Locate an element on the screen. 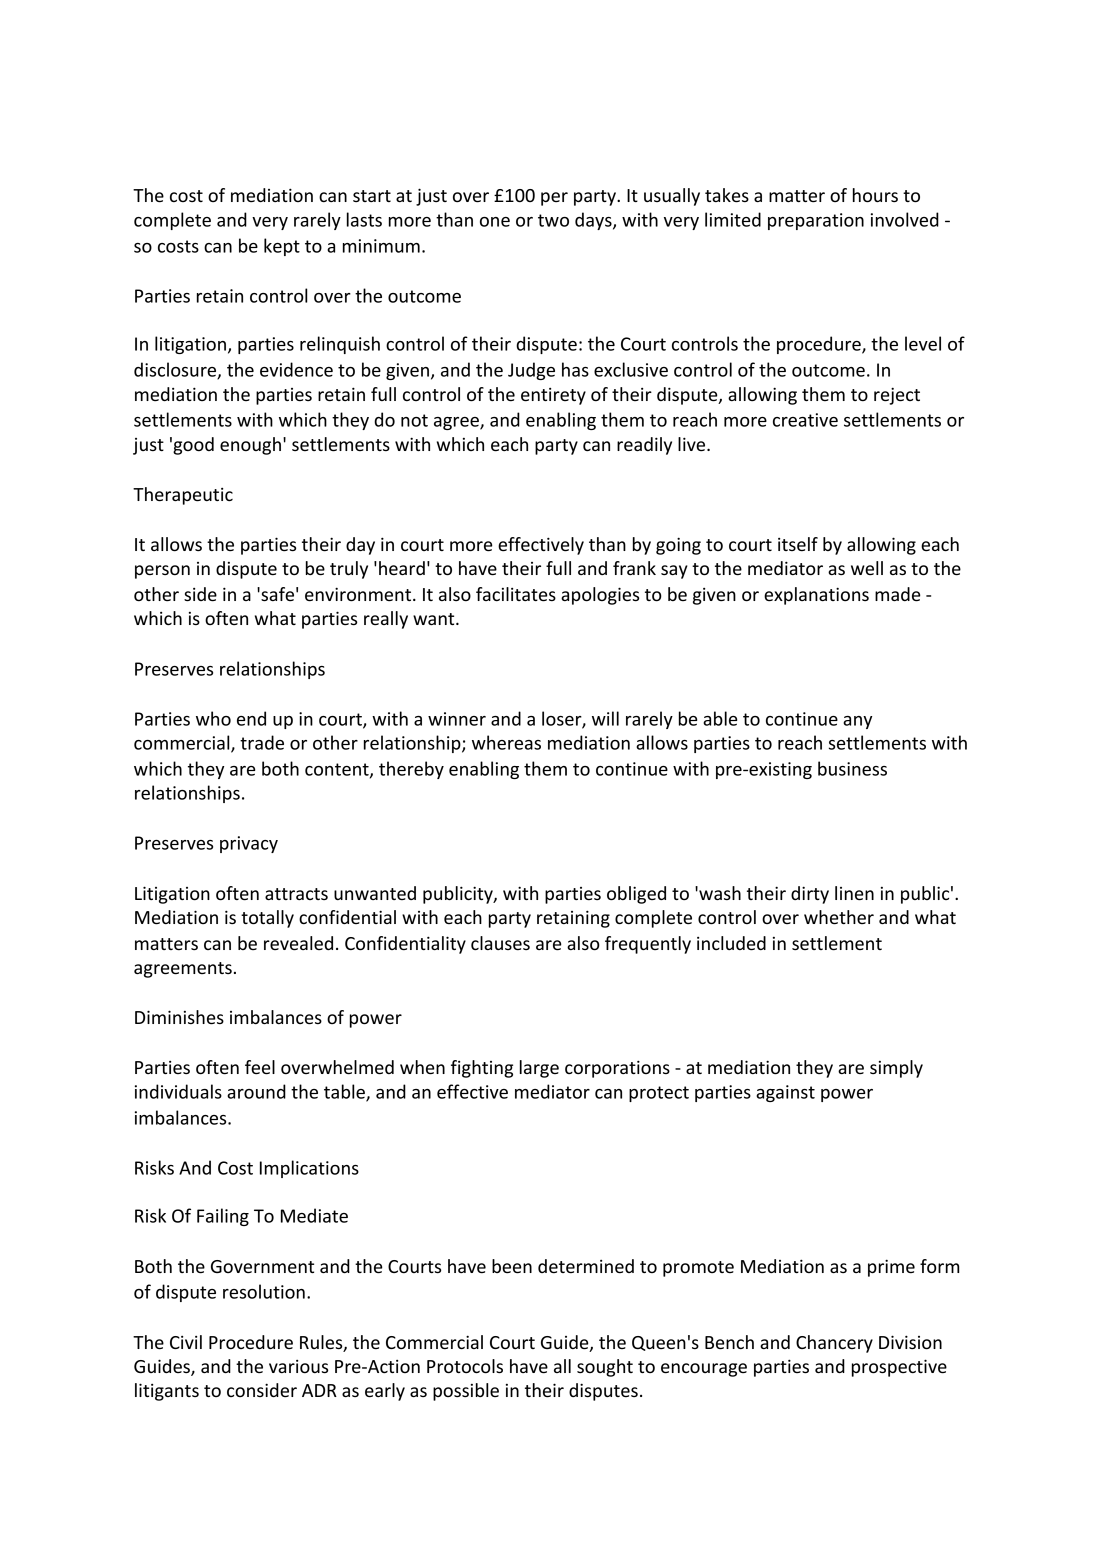  Chancery is located at coordinates (834, 1344).
